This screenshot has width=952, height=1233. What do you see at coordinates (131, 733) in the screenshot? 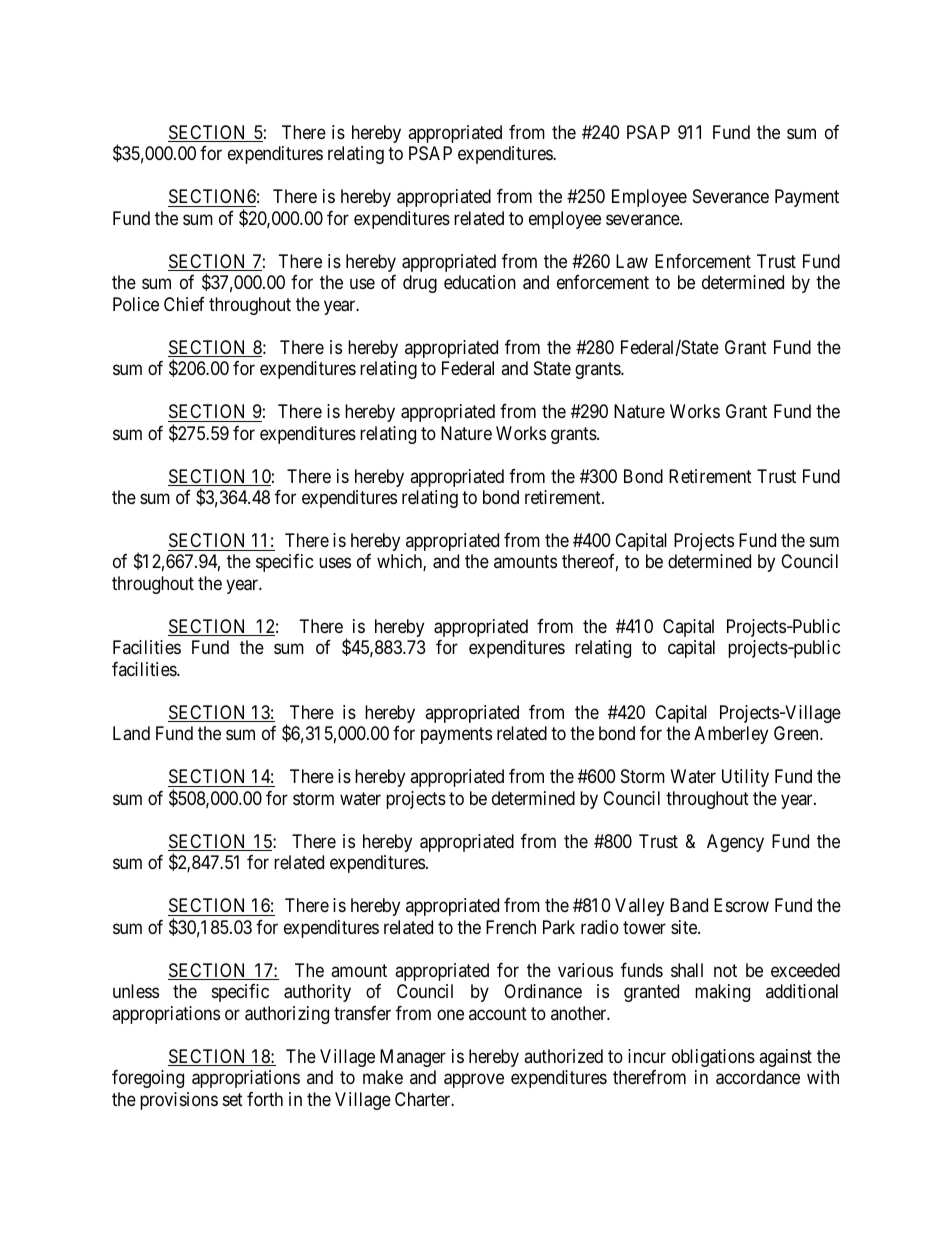
I see `Land` at bounding box center [131, 733].
